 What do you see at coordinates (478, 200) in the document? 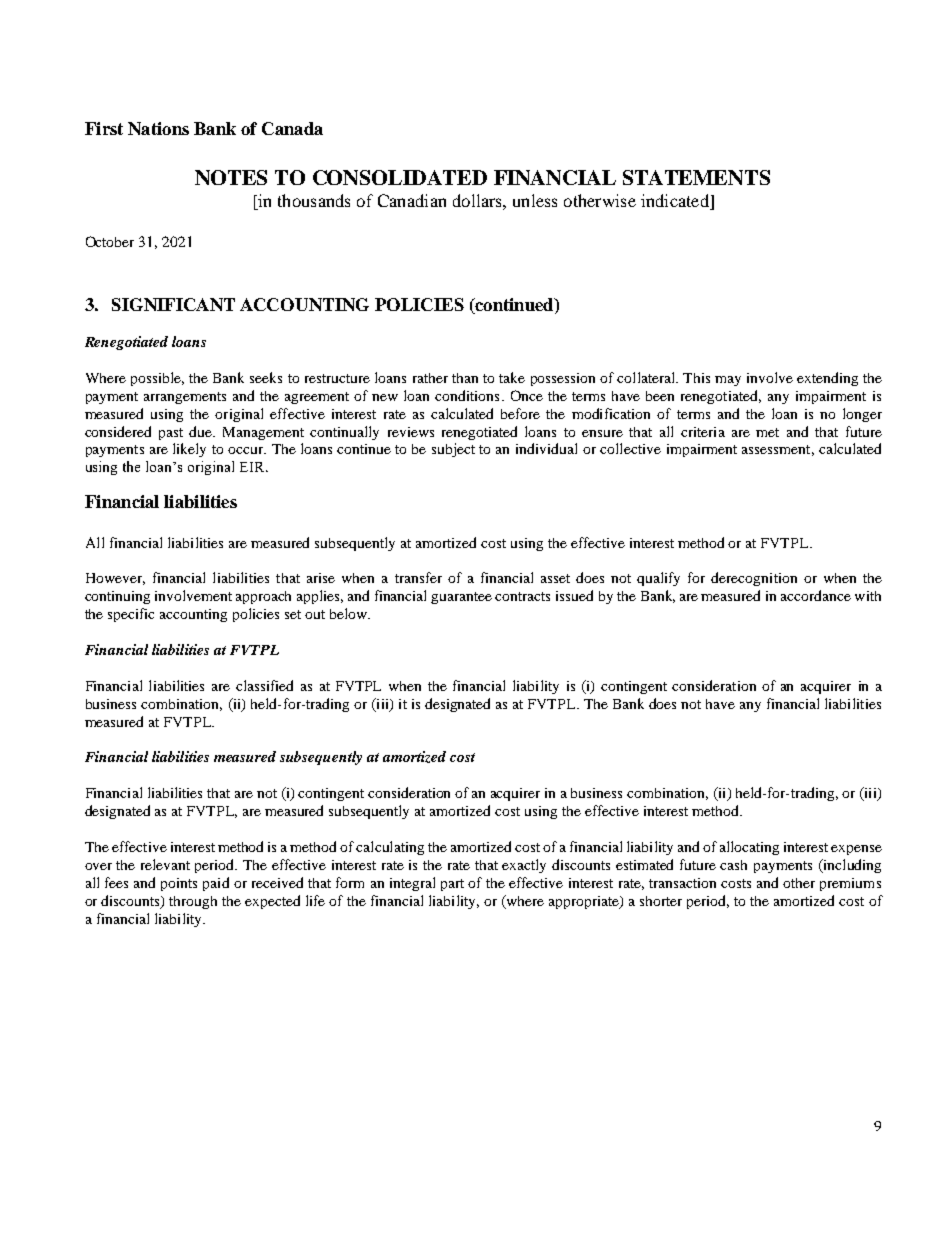
I see `dollars` at bounding box center [478, 200].
